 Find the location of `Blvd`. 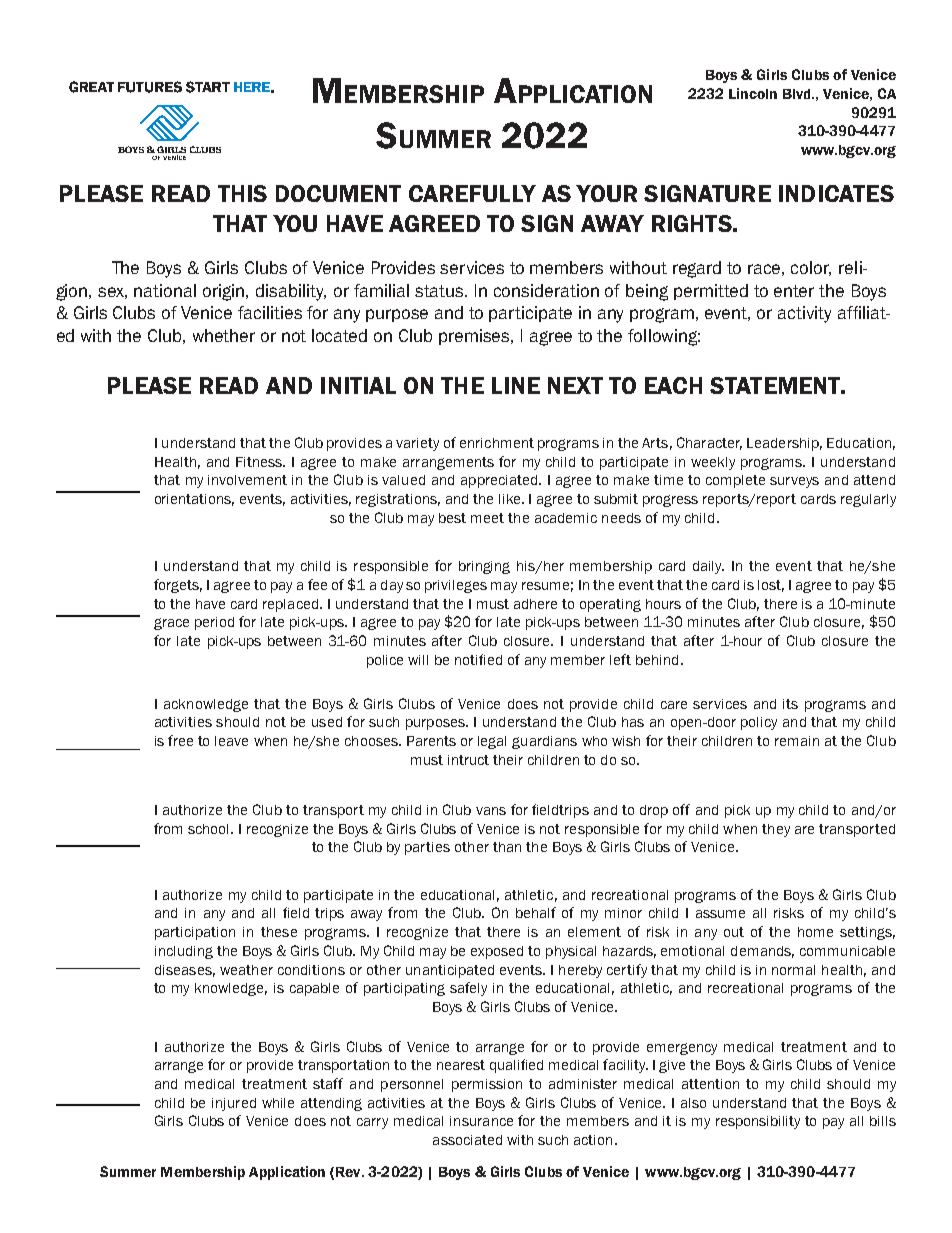

Blvd is located at coordinates (798, 94).
